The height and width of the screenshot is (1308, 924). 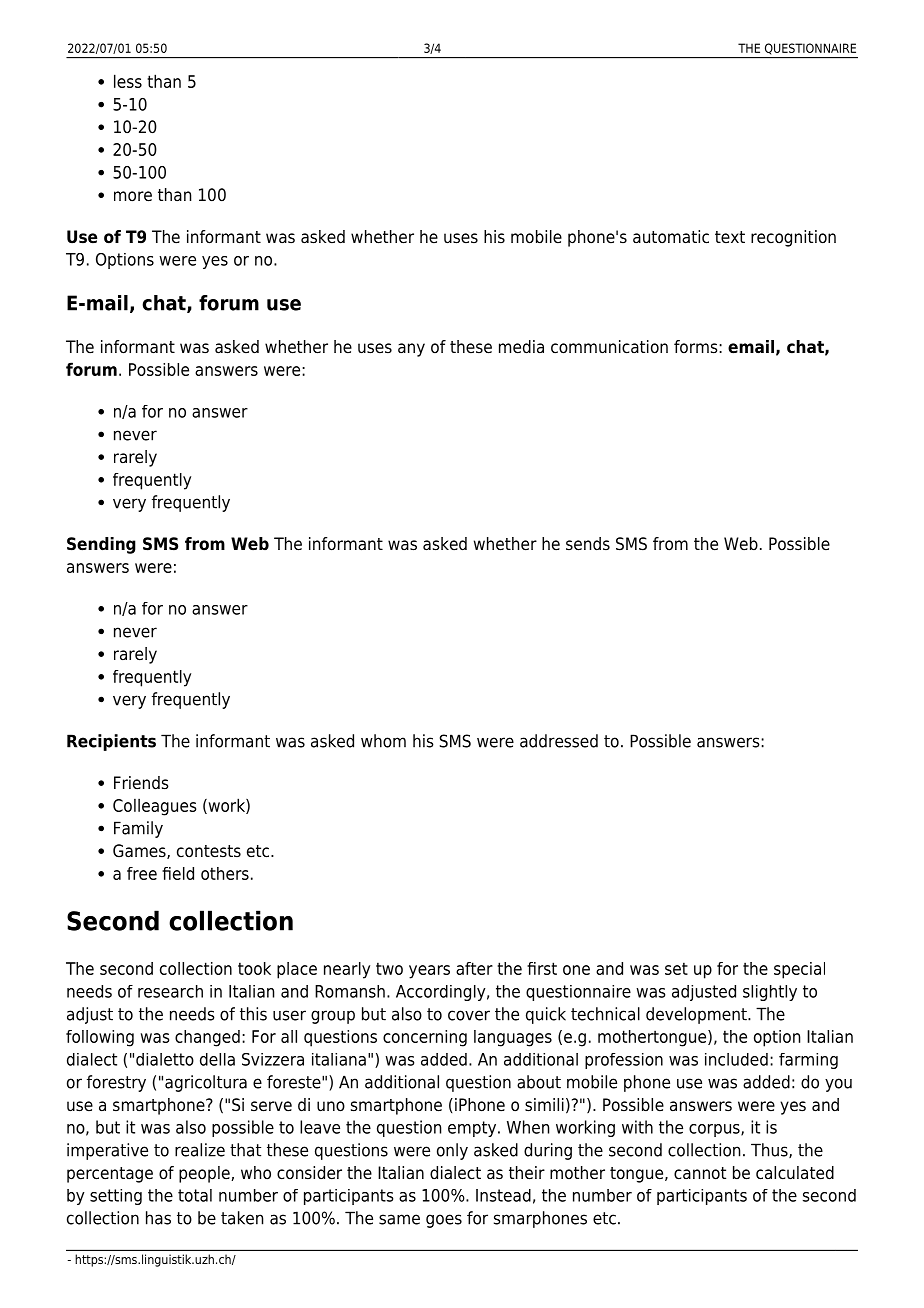 I want to click on less, so click(x=128, y=81).
